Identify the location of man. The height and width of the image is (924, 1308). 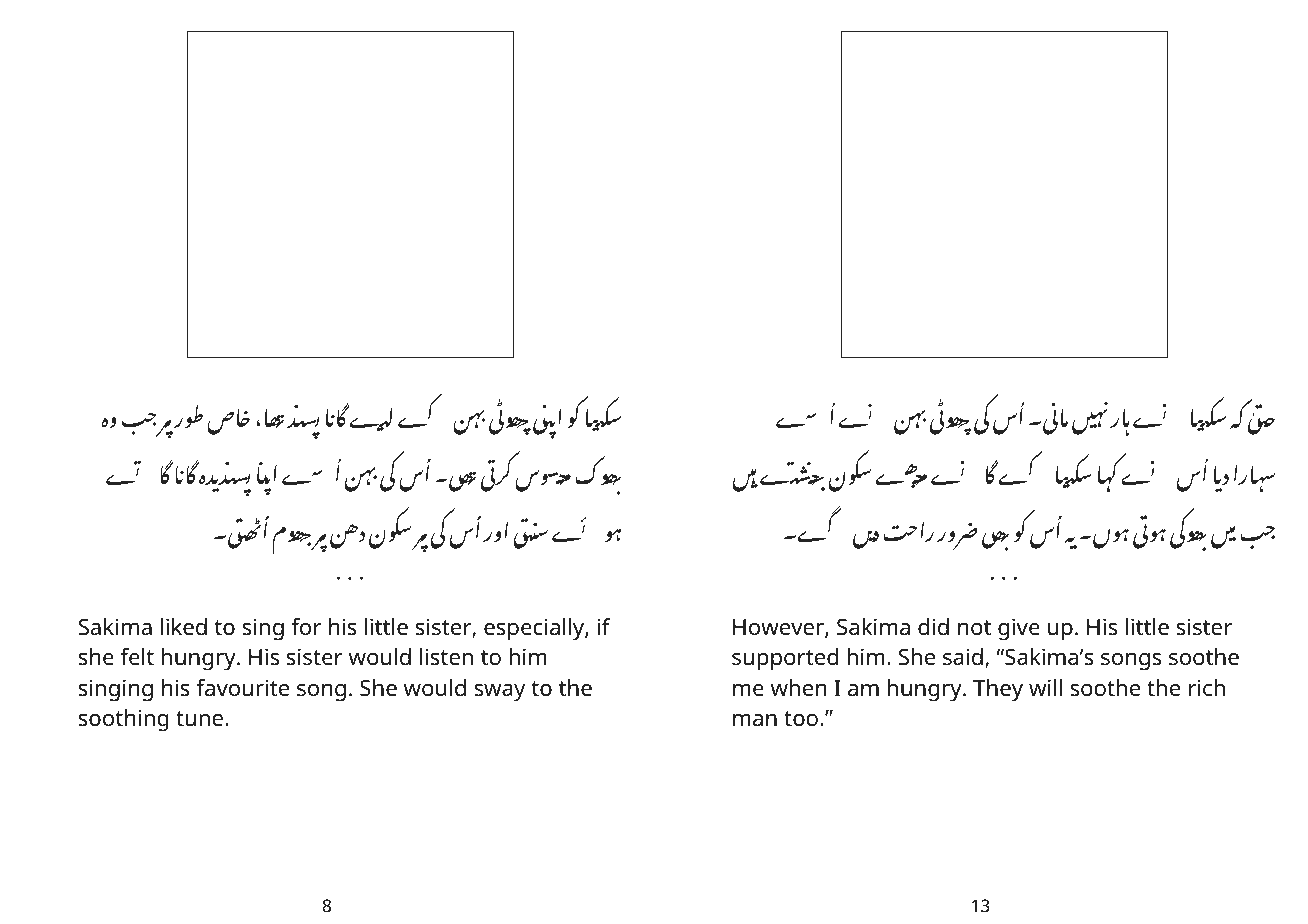
(755, 720).
